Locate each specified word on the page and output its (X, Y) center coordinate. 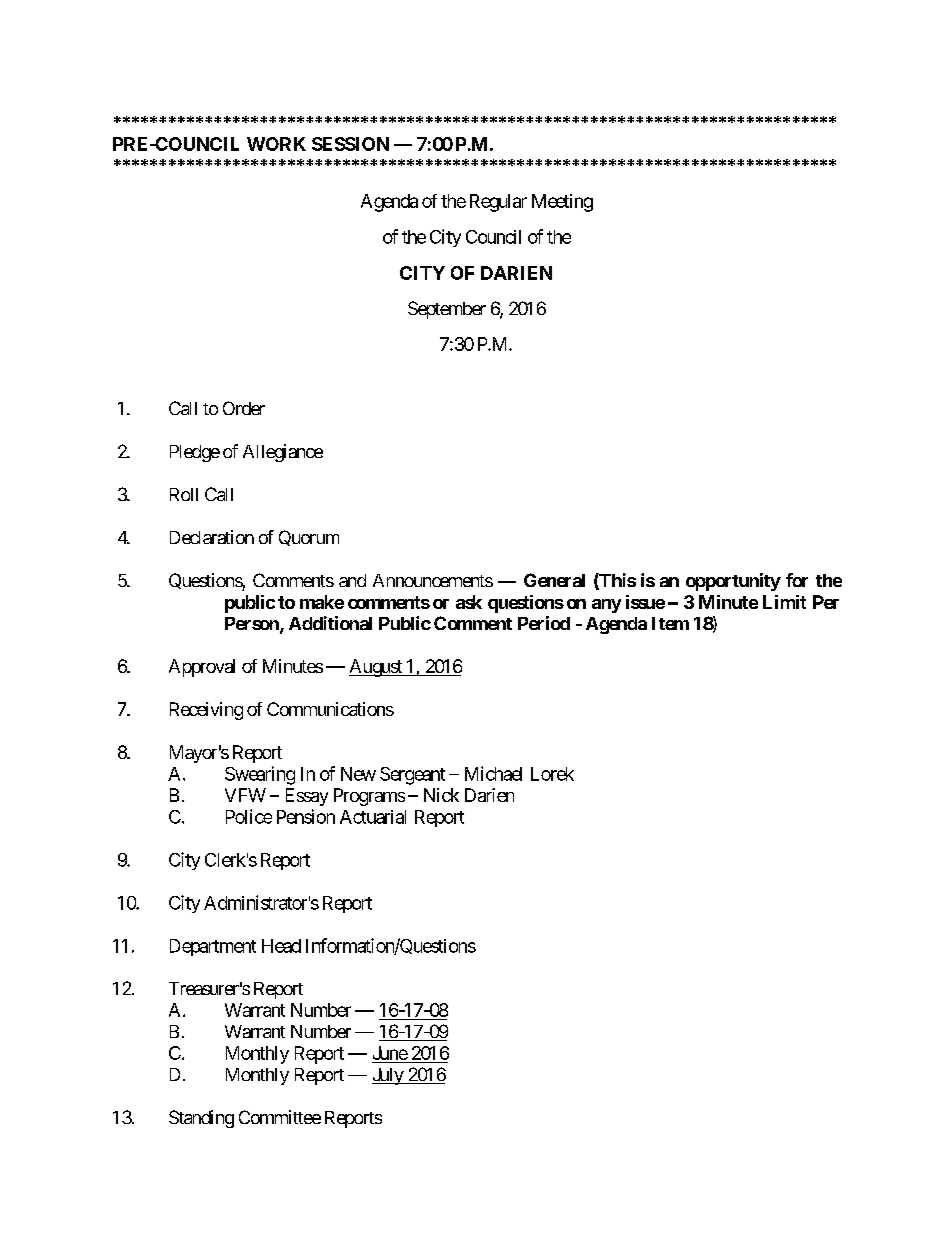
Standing (201, 1119)
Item (670, 623)
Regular (498, 203)
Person (253, 625)
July (388, 1076)
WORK (276, 144)
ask (469, 602)
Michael (493, 773)
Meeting (562, 203)
